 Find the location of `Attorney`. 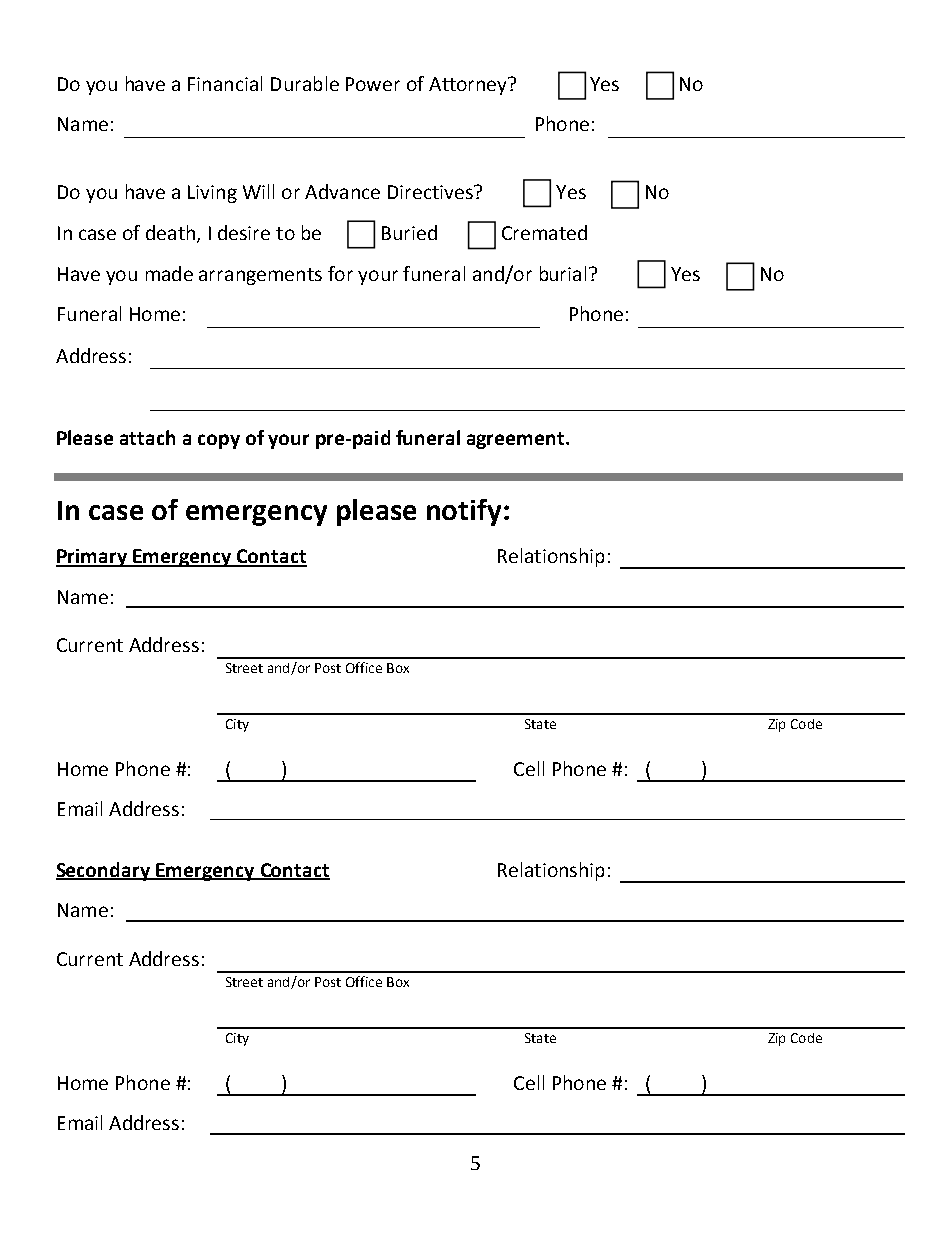

Attorney is located at coordinates (469, 86).
